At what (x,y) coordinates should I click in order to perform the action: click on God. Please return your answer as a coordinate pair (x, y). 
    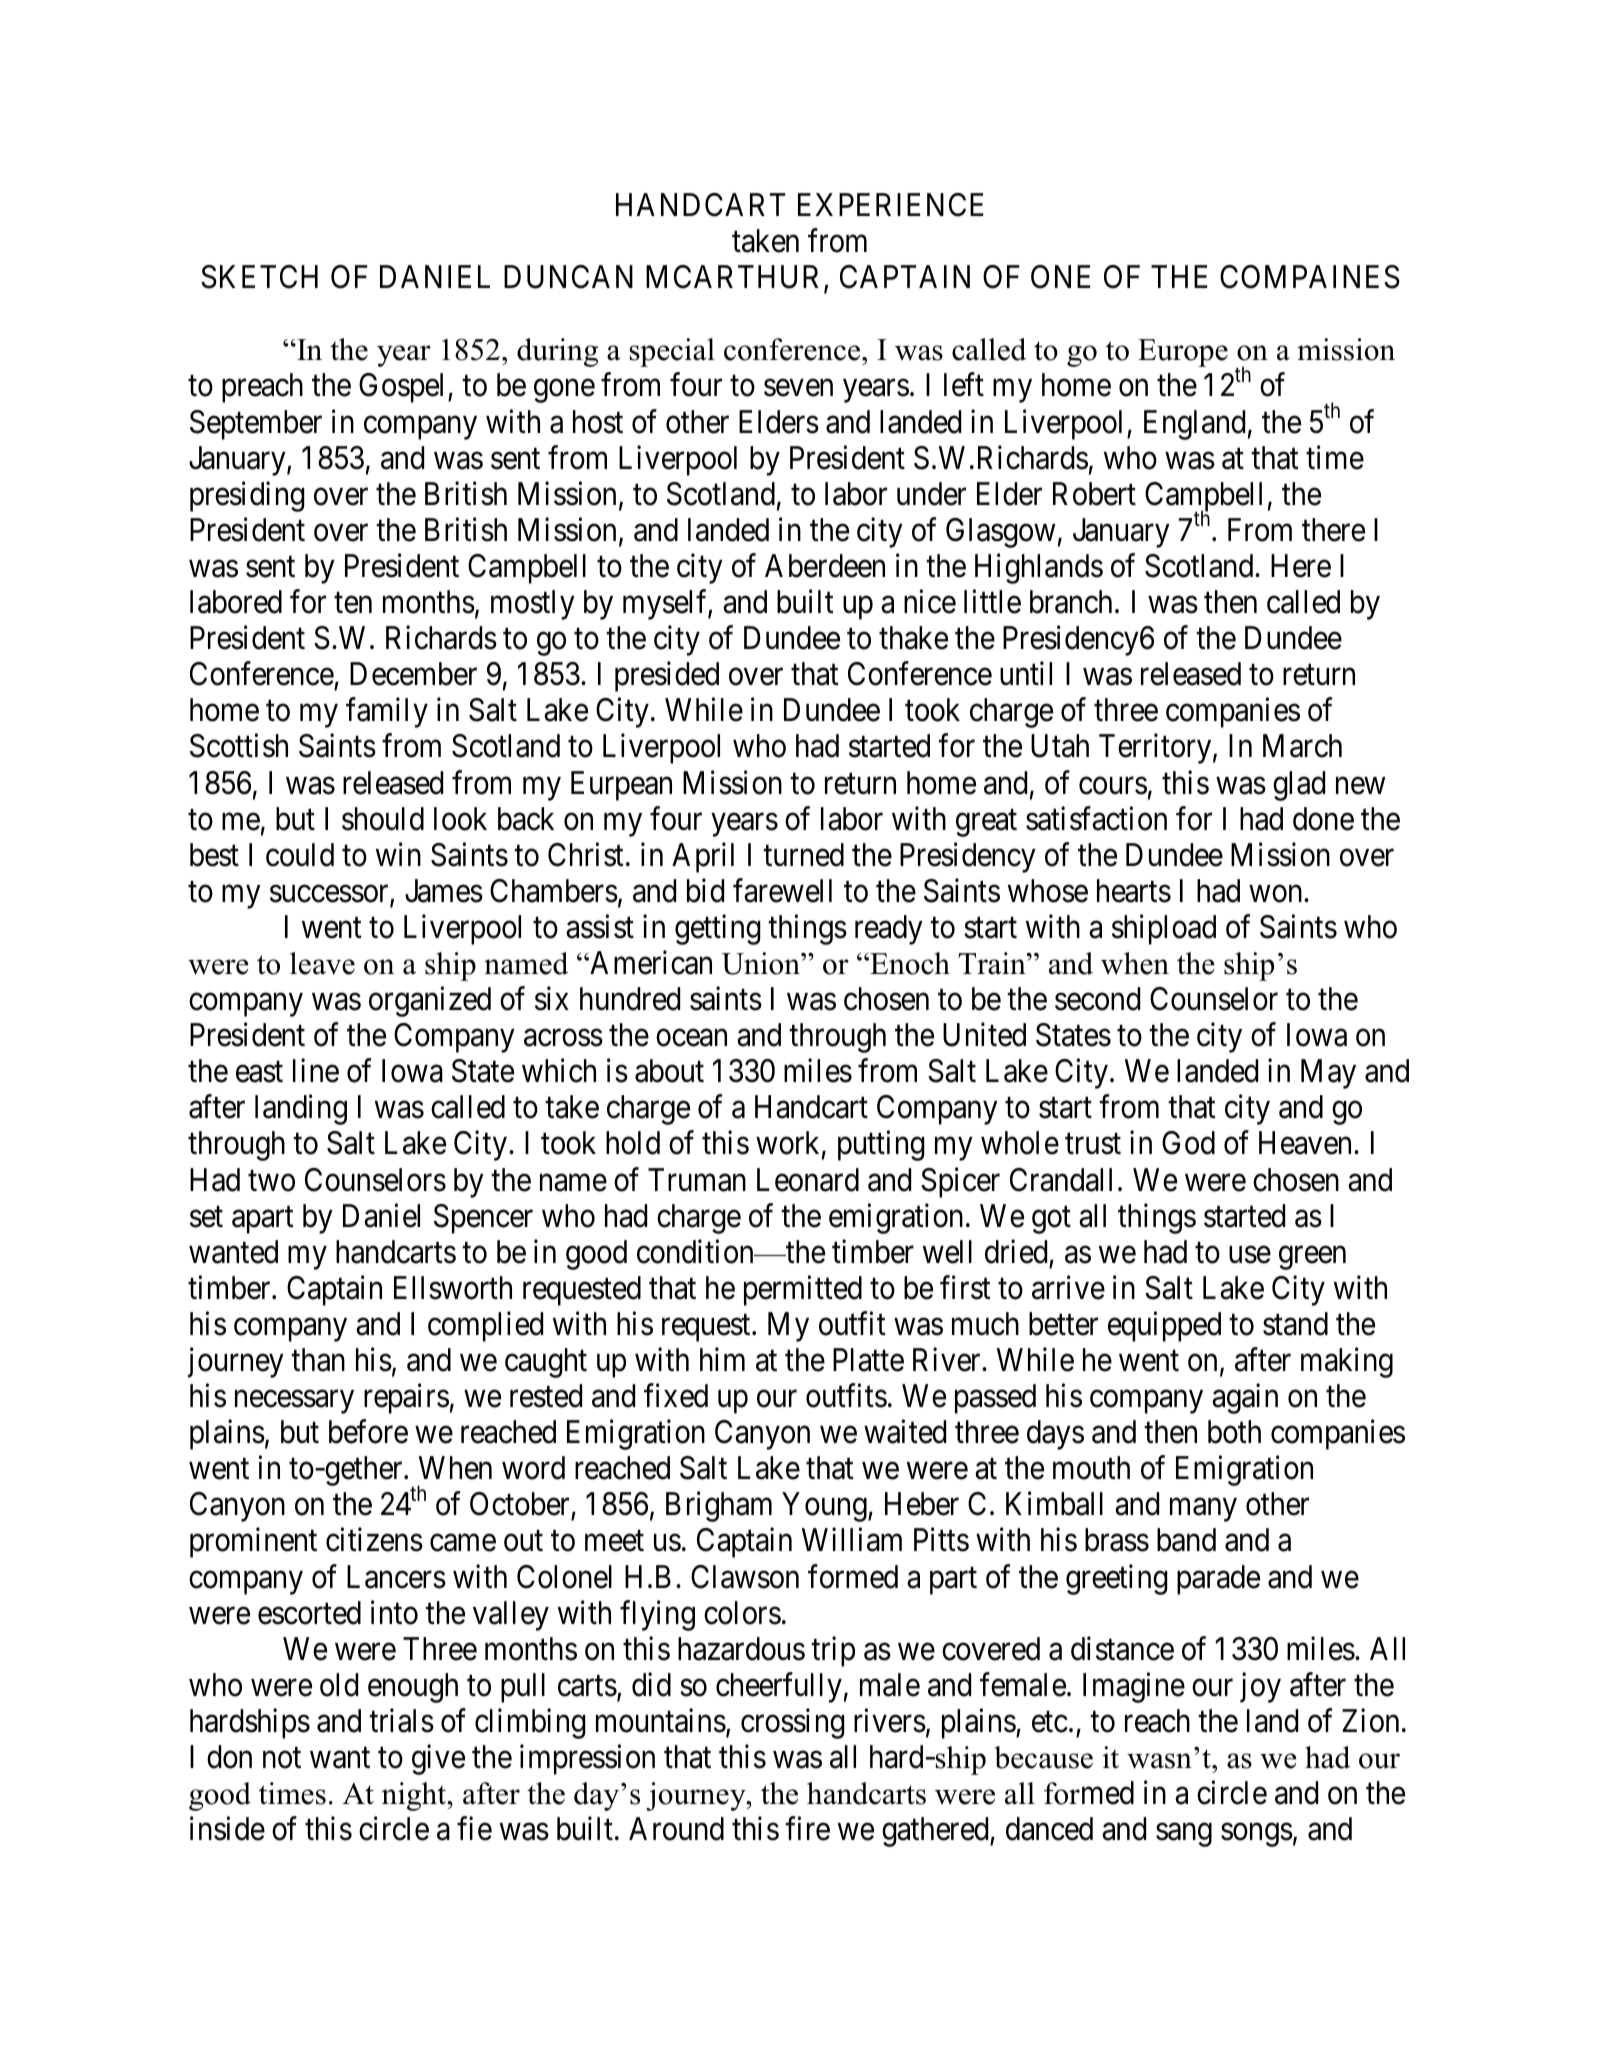
    Looking at the image, I should click on (1188, 1143).
